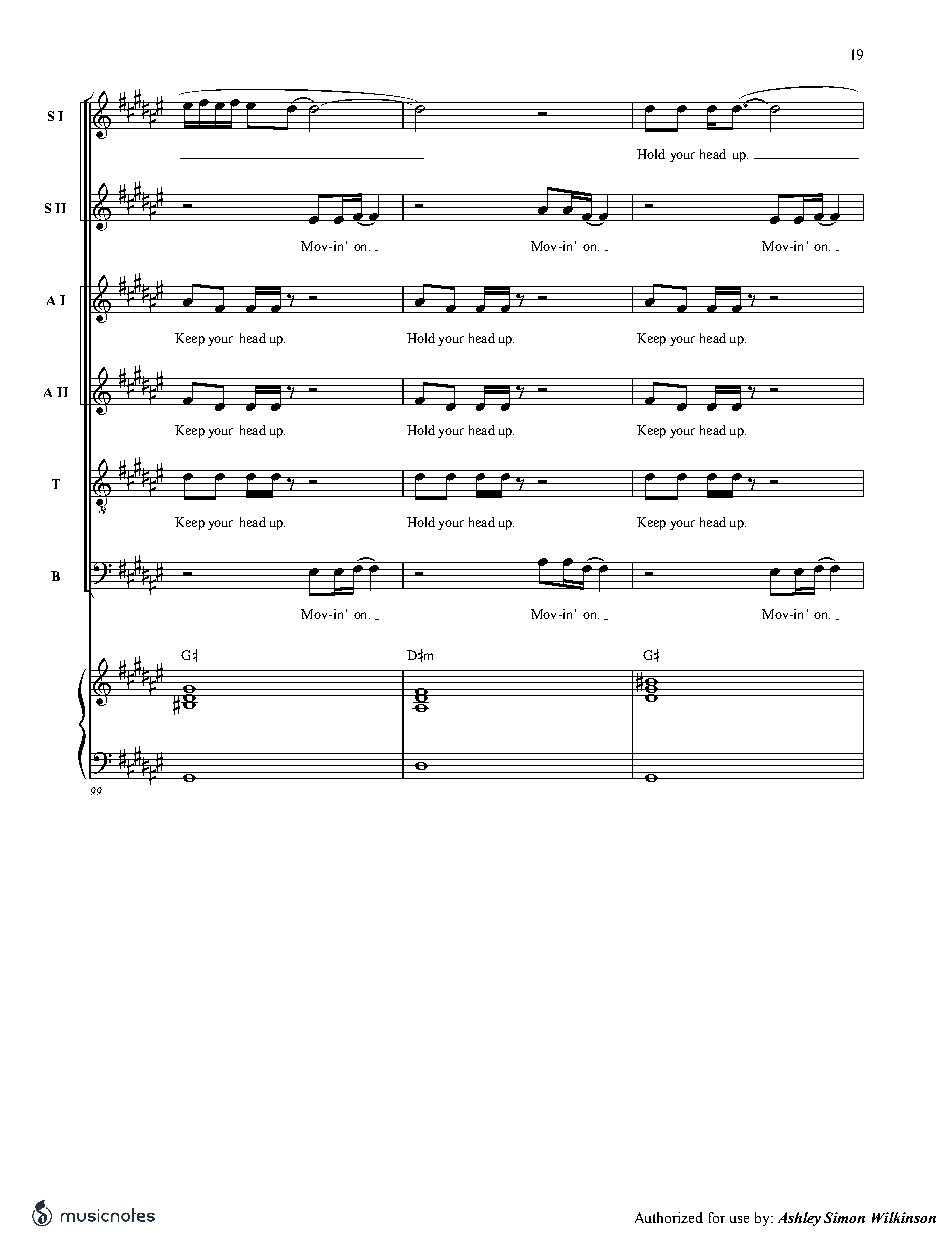 The height and width of the document is (1233, 952). I want to click on for, so click(717, 1217).
